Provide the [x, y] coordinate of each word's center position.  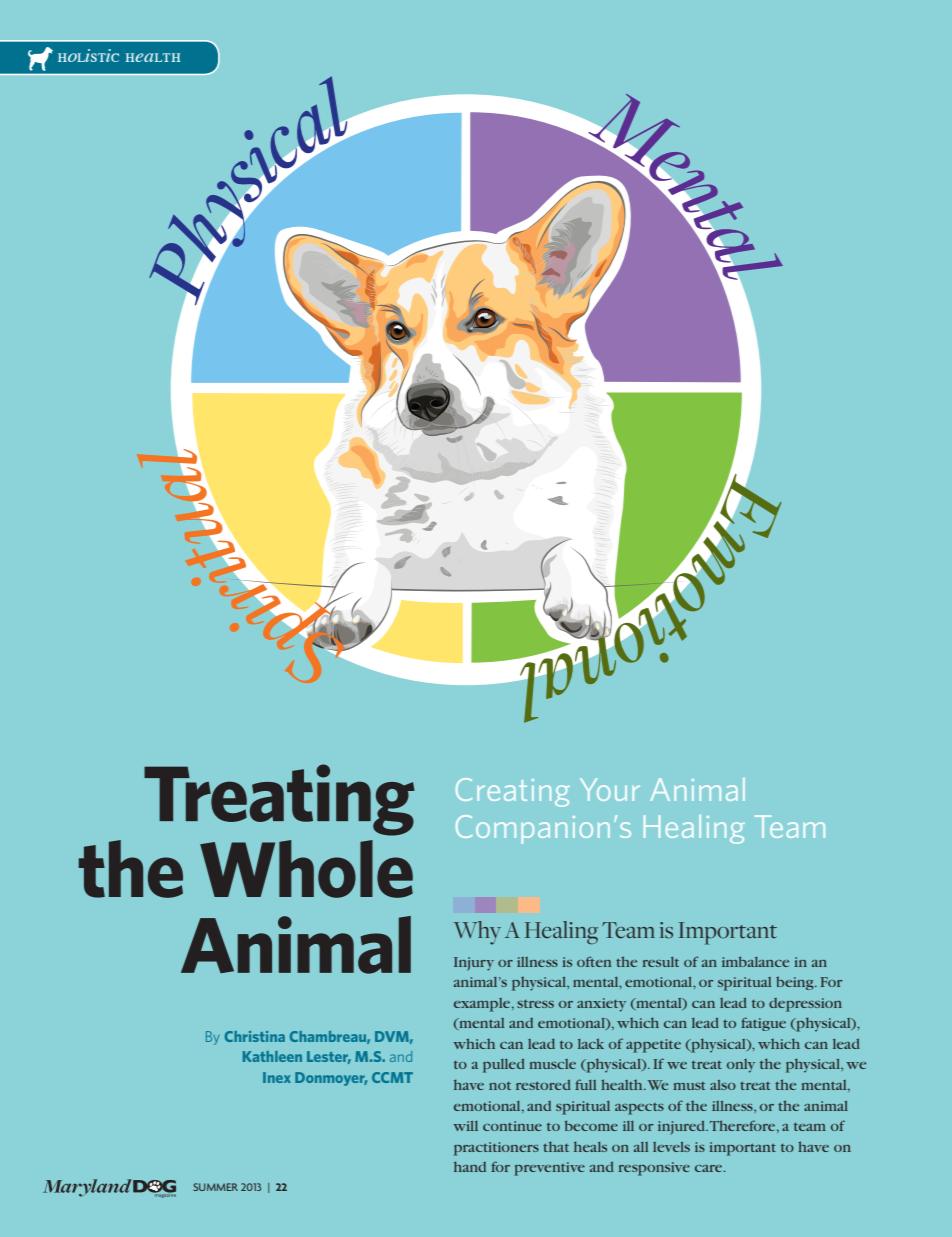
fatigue [763, 1024]
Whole [306, 869]
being [796, 983]
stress [535, 1004]
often [594, 961]
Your [610, 789]
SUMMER [215, 1187]
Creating [513, 792]
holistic [88, 55]
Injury [474, 964]
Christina [255, 1036]
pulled [504, 1065]
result [660, 962]
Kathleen [272, 1056]
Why [477, 933]
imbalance [755, 961]
